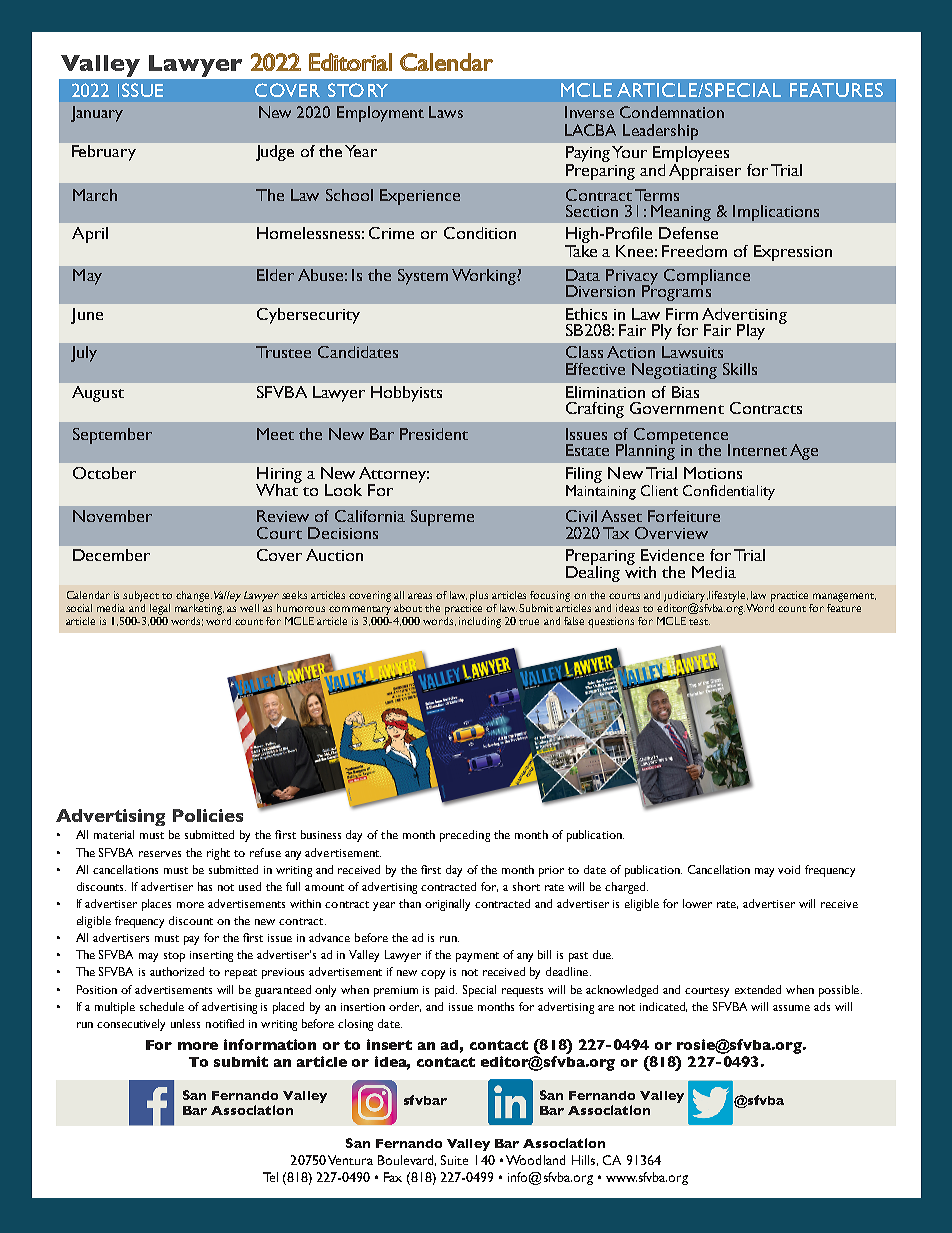 The image size is (952, 1233). What do you see at coordinates (208, 815) in the document?
I see `Policies` at bounding box center [208, 815].
